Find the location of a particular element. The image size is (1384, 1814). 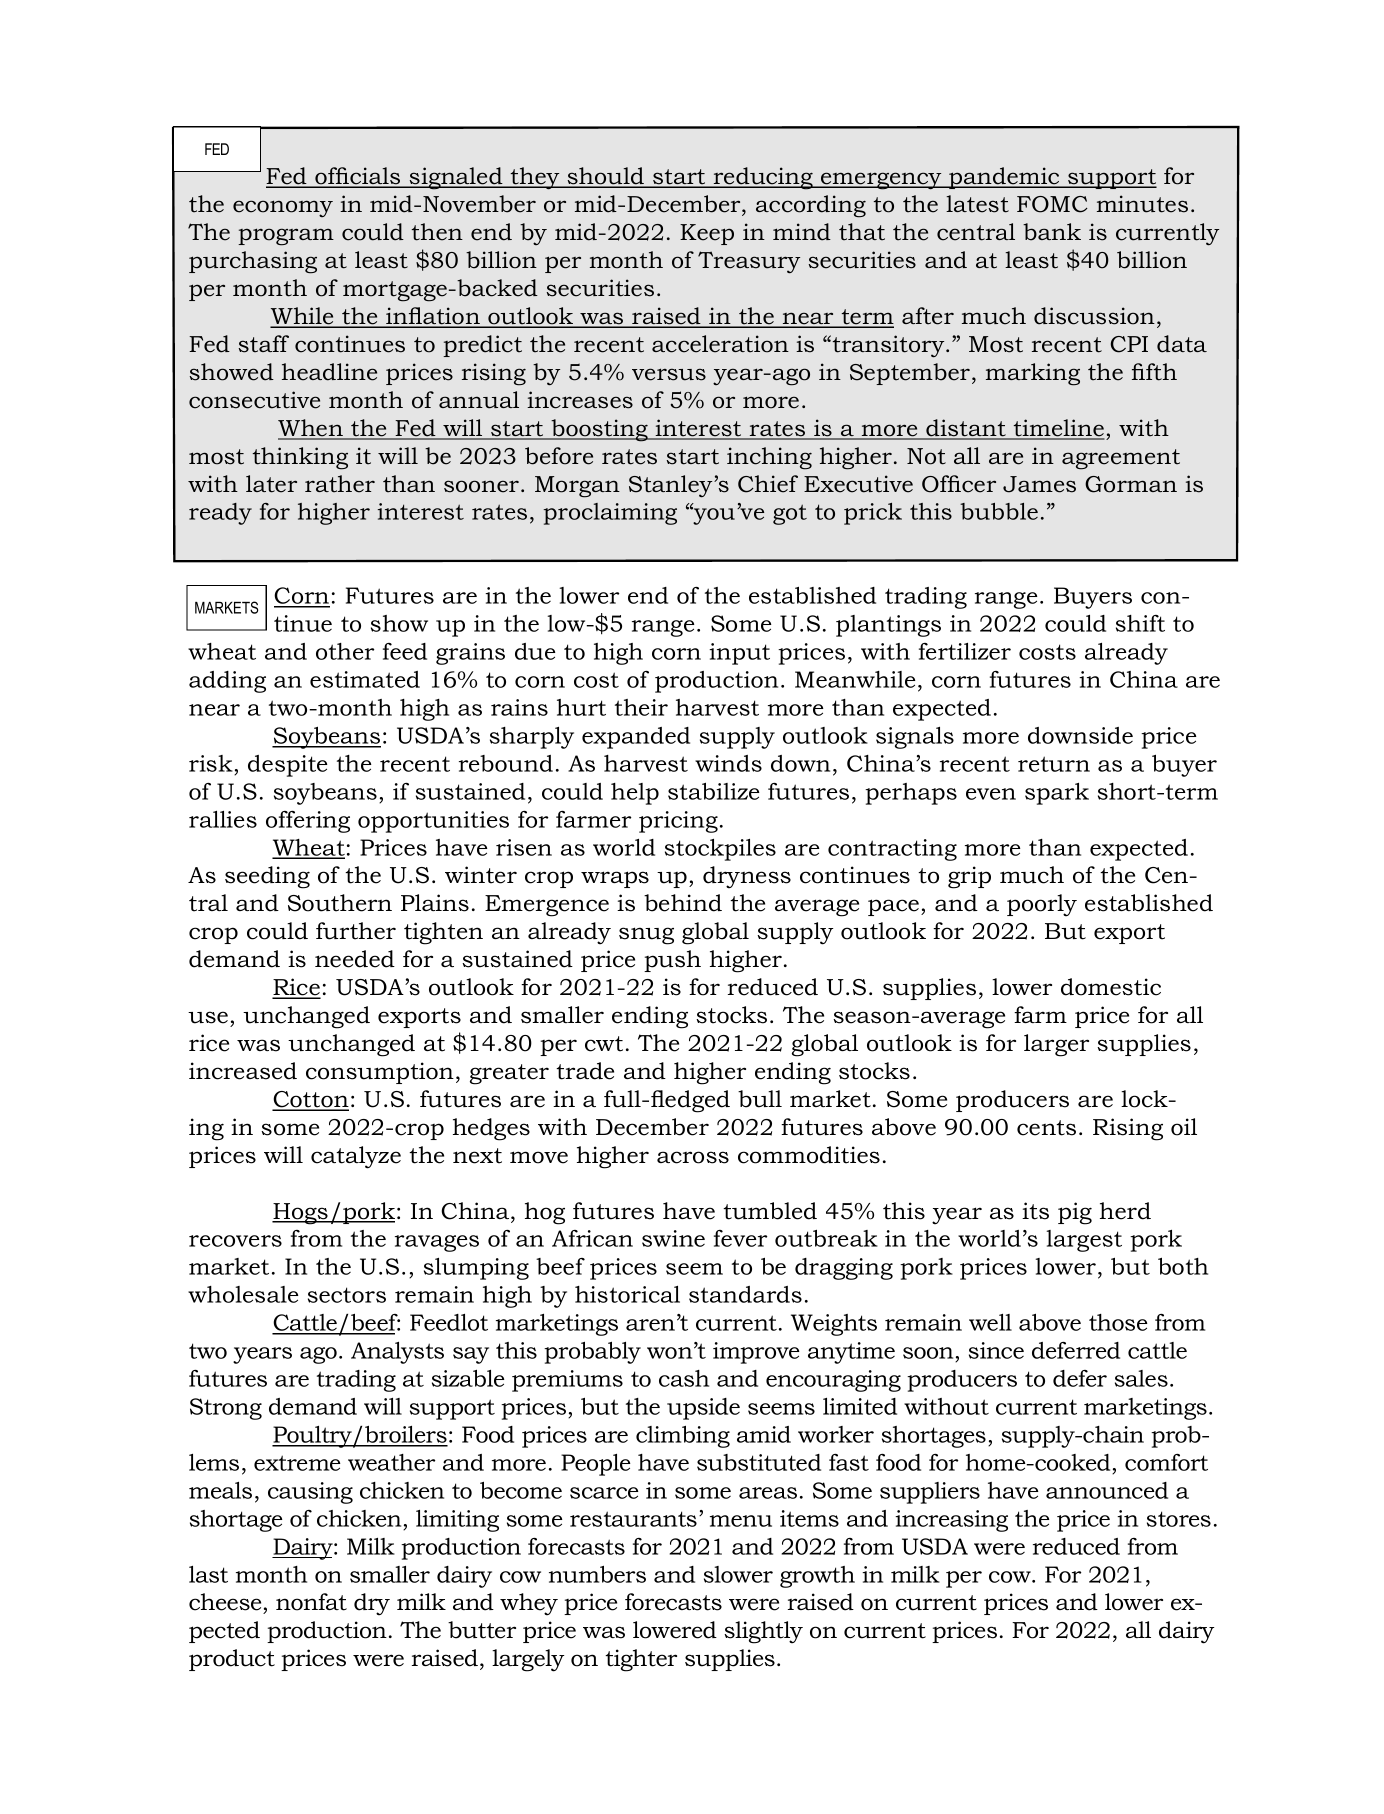

Keep is located at coordinates (707, 234).
